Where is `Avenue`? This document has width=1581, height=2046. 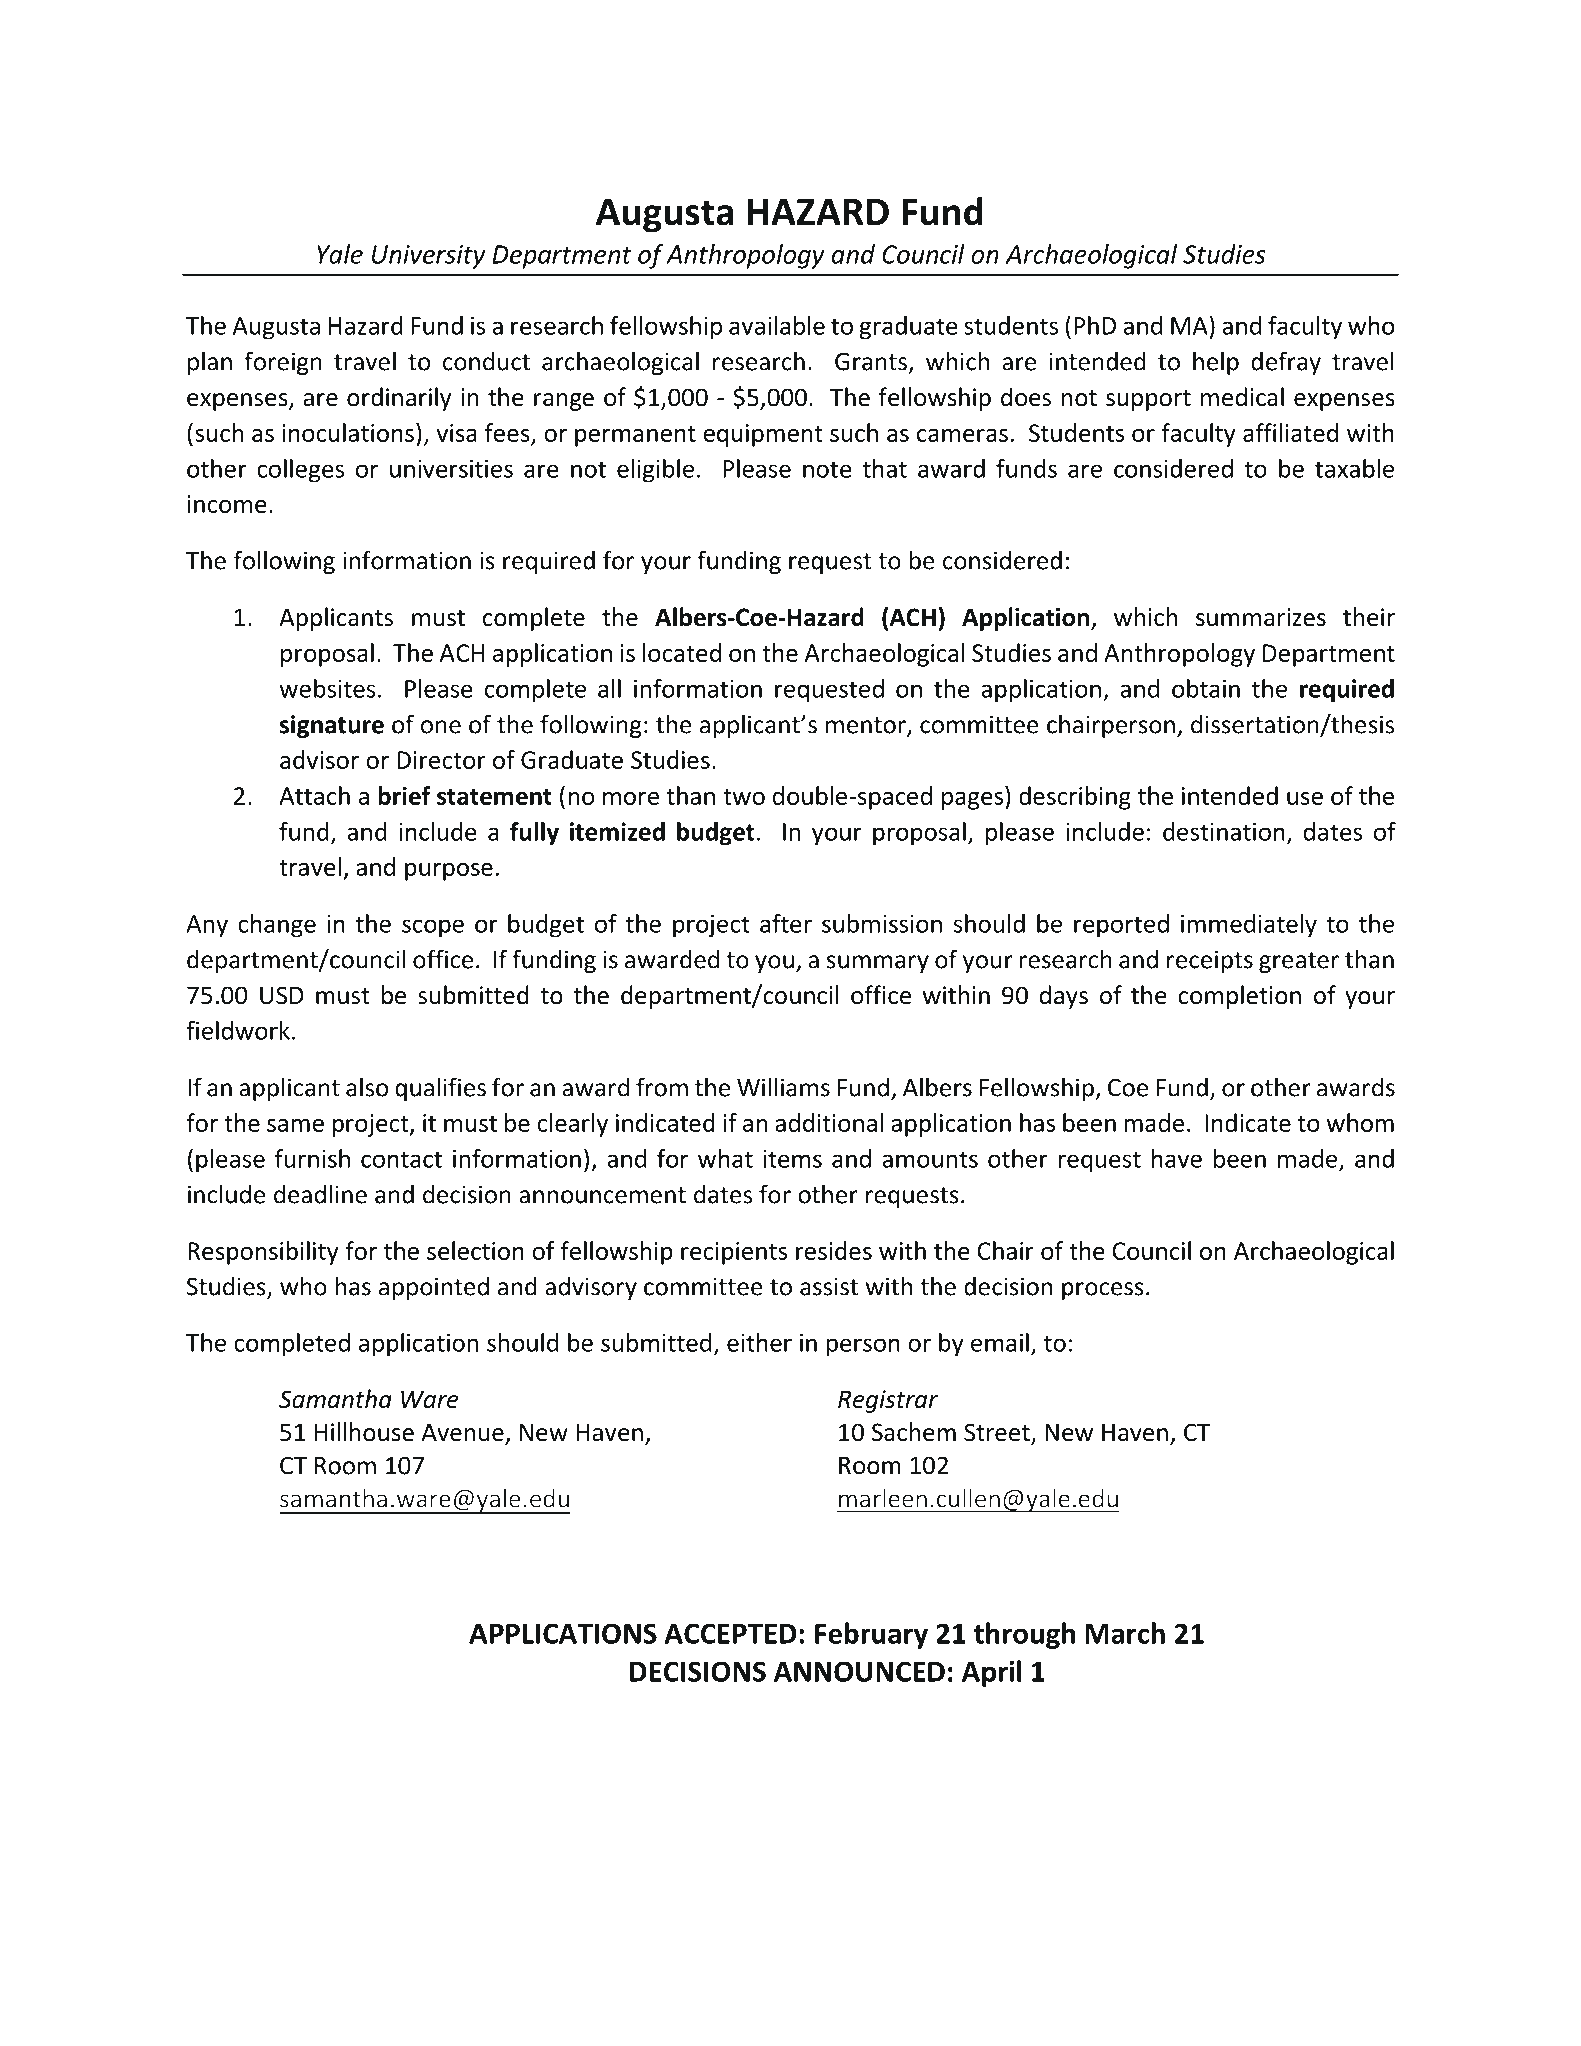
Avenue is located at coordinates (462, 1432).
